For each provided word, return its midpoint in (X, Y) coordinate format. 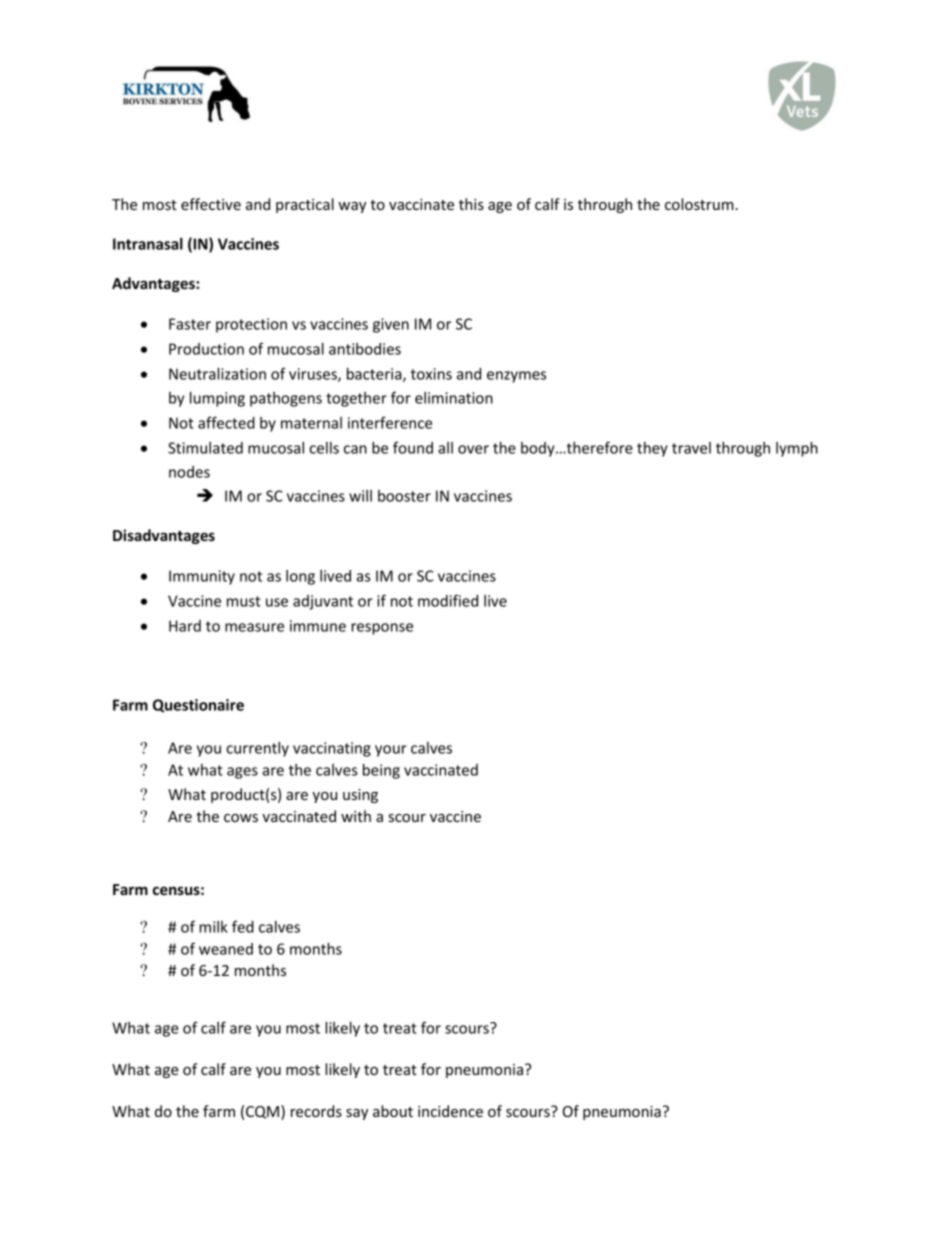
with (356, 816)
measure (254, 627)
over (473, 449)
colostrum (699, 204)
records (316, 1111)
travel (691, 448)
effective (211, 204)
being (381, 771)
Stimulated (205, 448)
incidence (450, 1111)
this (471, 204)
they (652, 449)
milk (213, 927)
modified (448, 600)
